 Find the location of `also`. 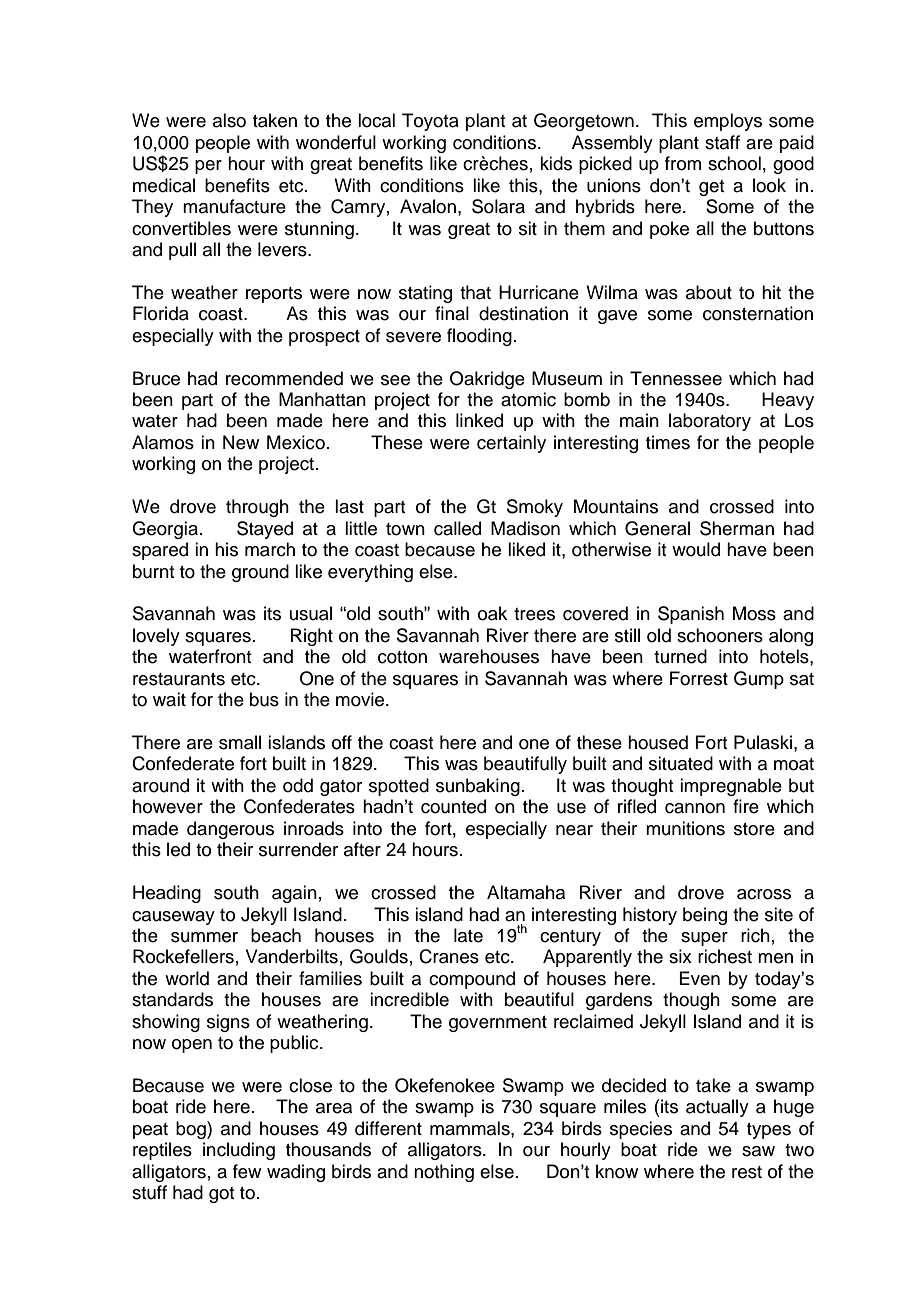

also is located at coordinates (229, 120).
